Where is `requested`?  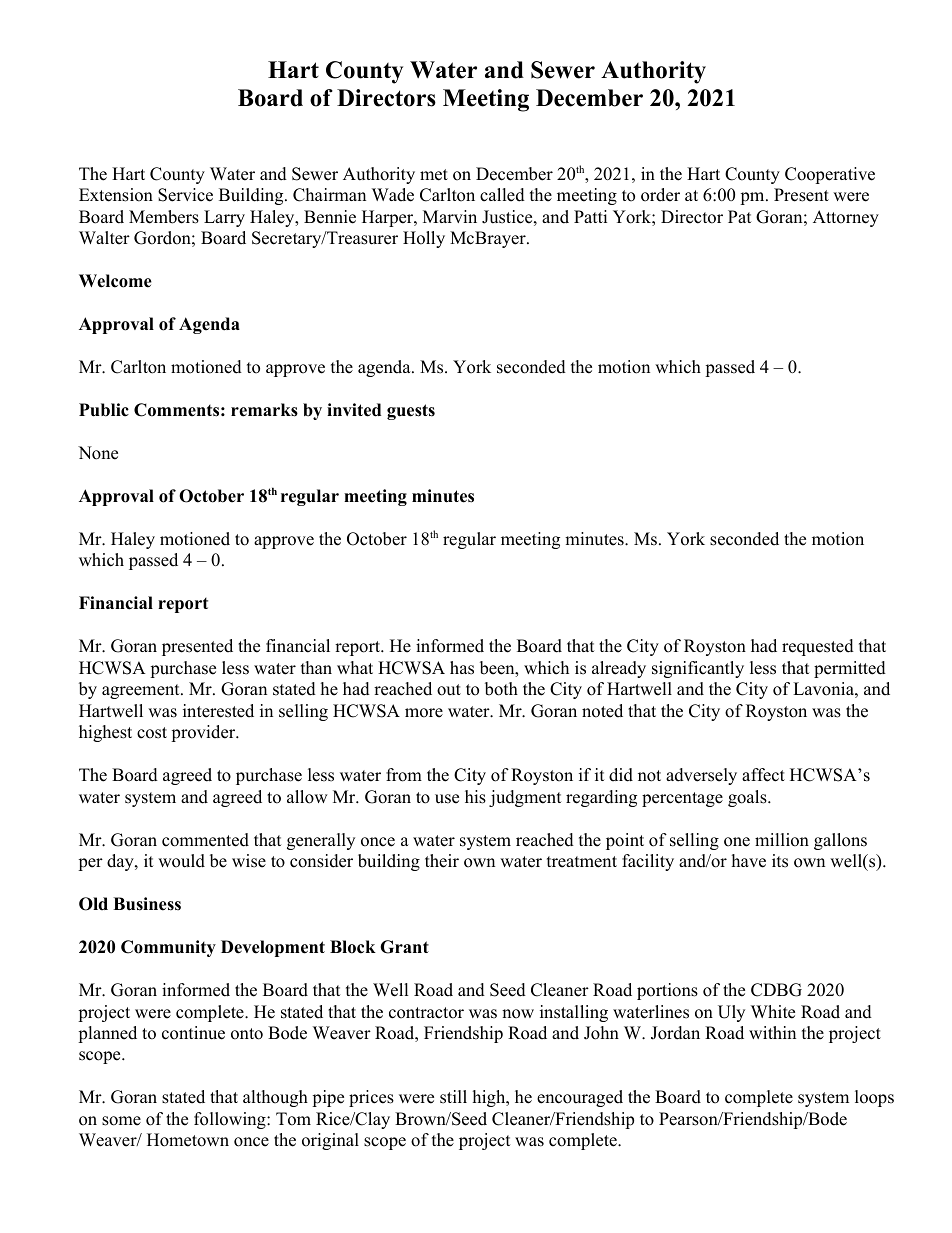 requested is located at coordinates (818, 647).
